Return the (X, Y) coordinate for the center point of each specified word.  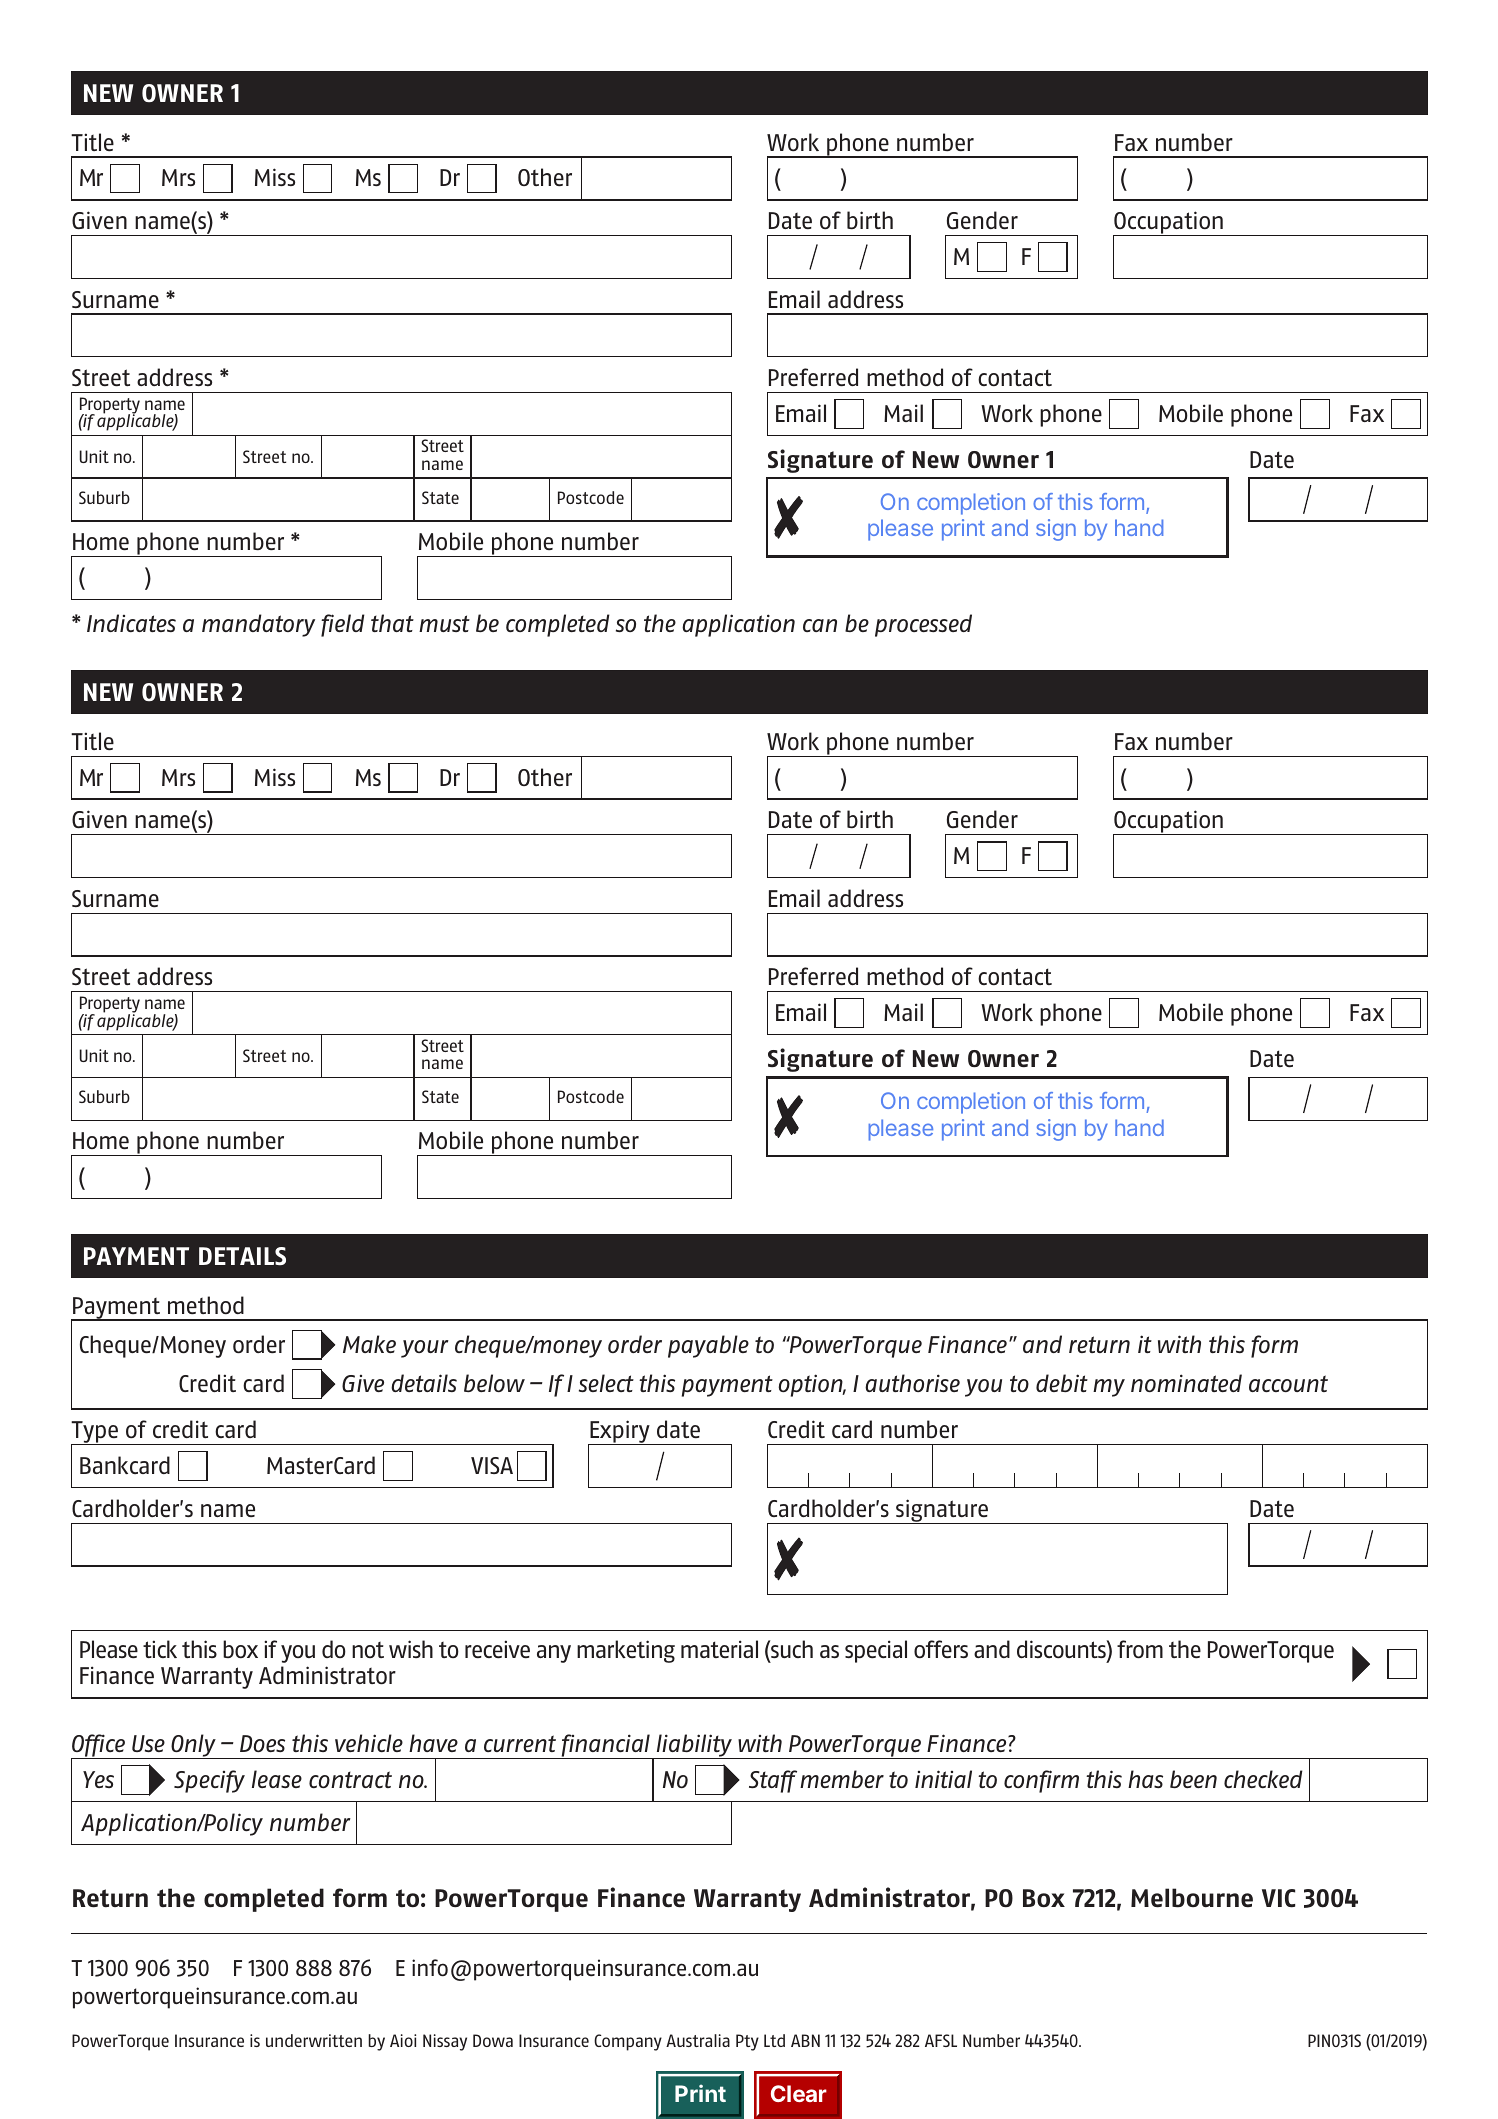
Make (369, 1344)
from (1140, 1649)
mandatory (258, 625)
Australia (698, 2040)
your (425, 1349)
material (719, 1649)
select (606, 1383)
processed (923, 625)
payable (708, 1346)
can (820, 625)
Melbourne (1192, 1898)
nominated (1186, 1383)
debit (1062, 1383)
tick (160, 1649)
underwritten (314, 2040)
